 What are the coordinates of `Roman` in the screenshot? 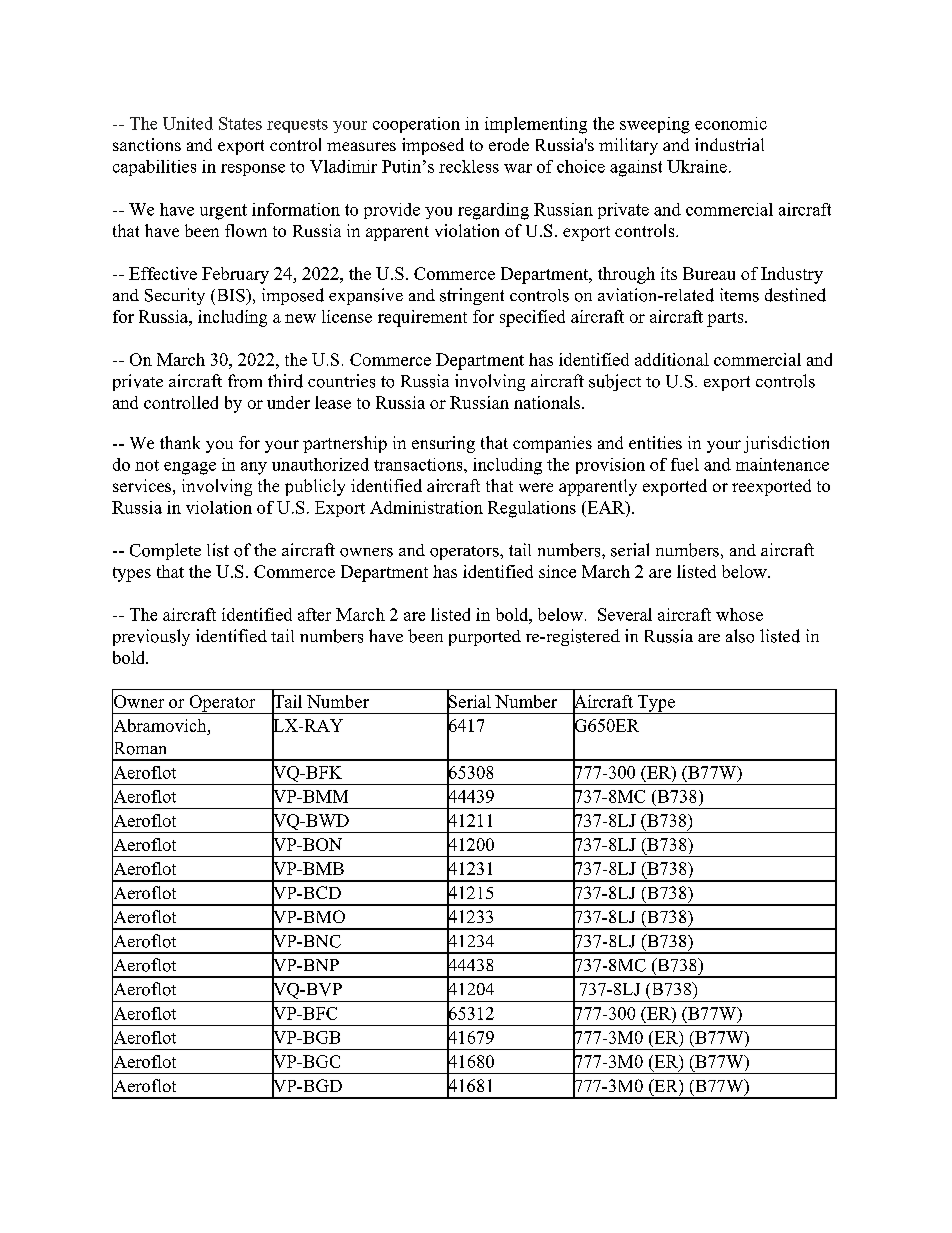 It's located at (139, 748).
